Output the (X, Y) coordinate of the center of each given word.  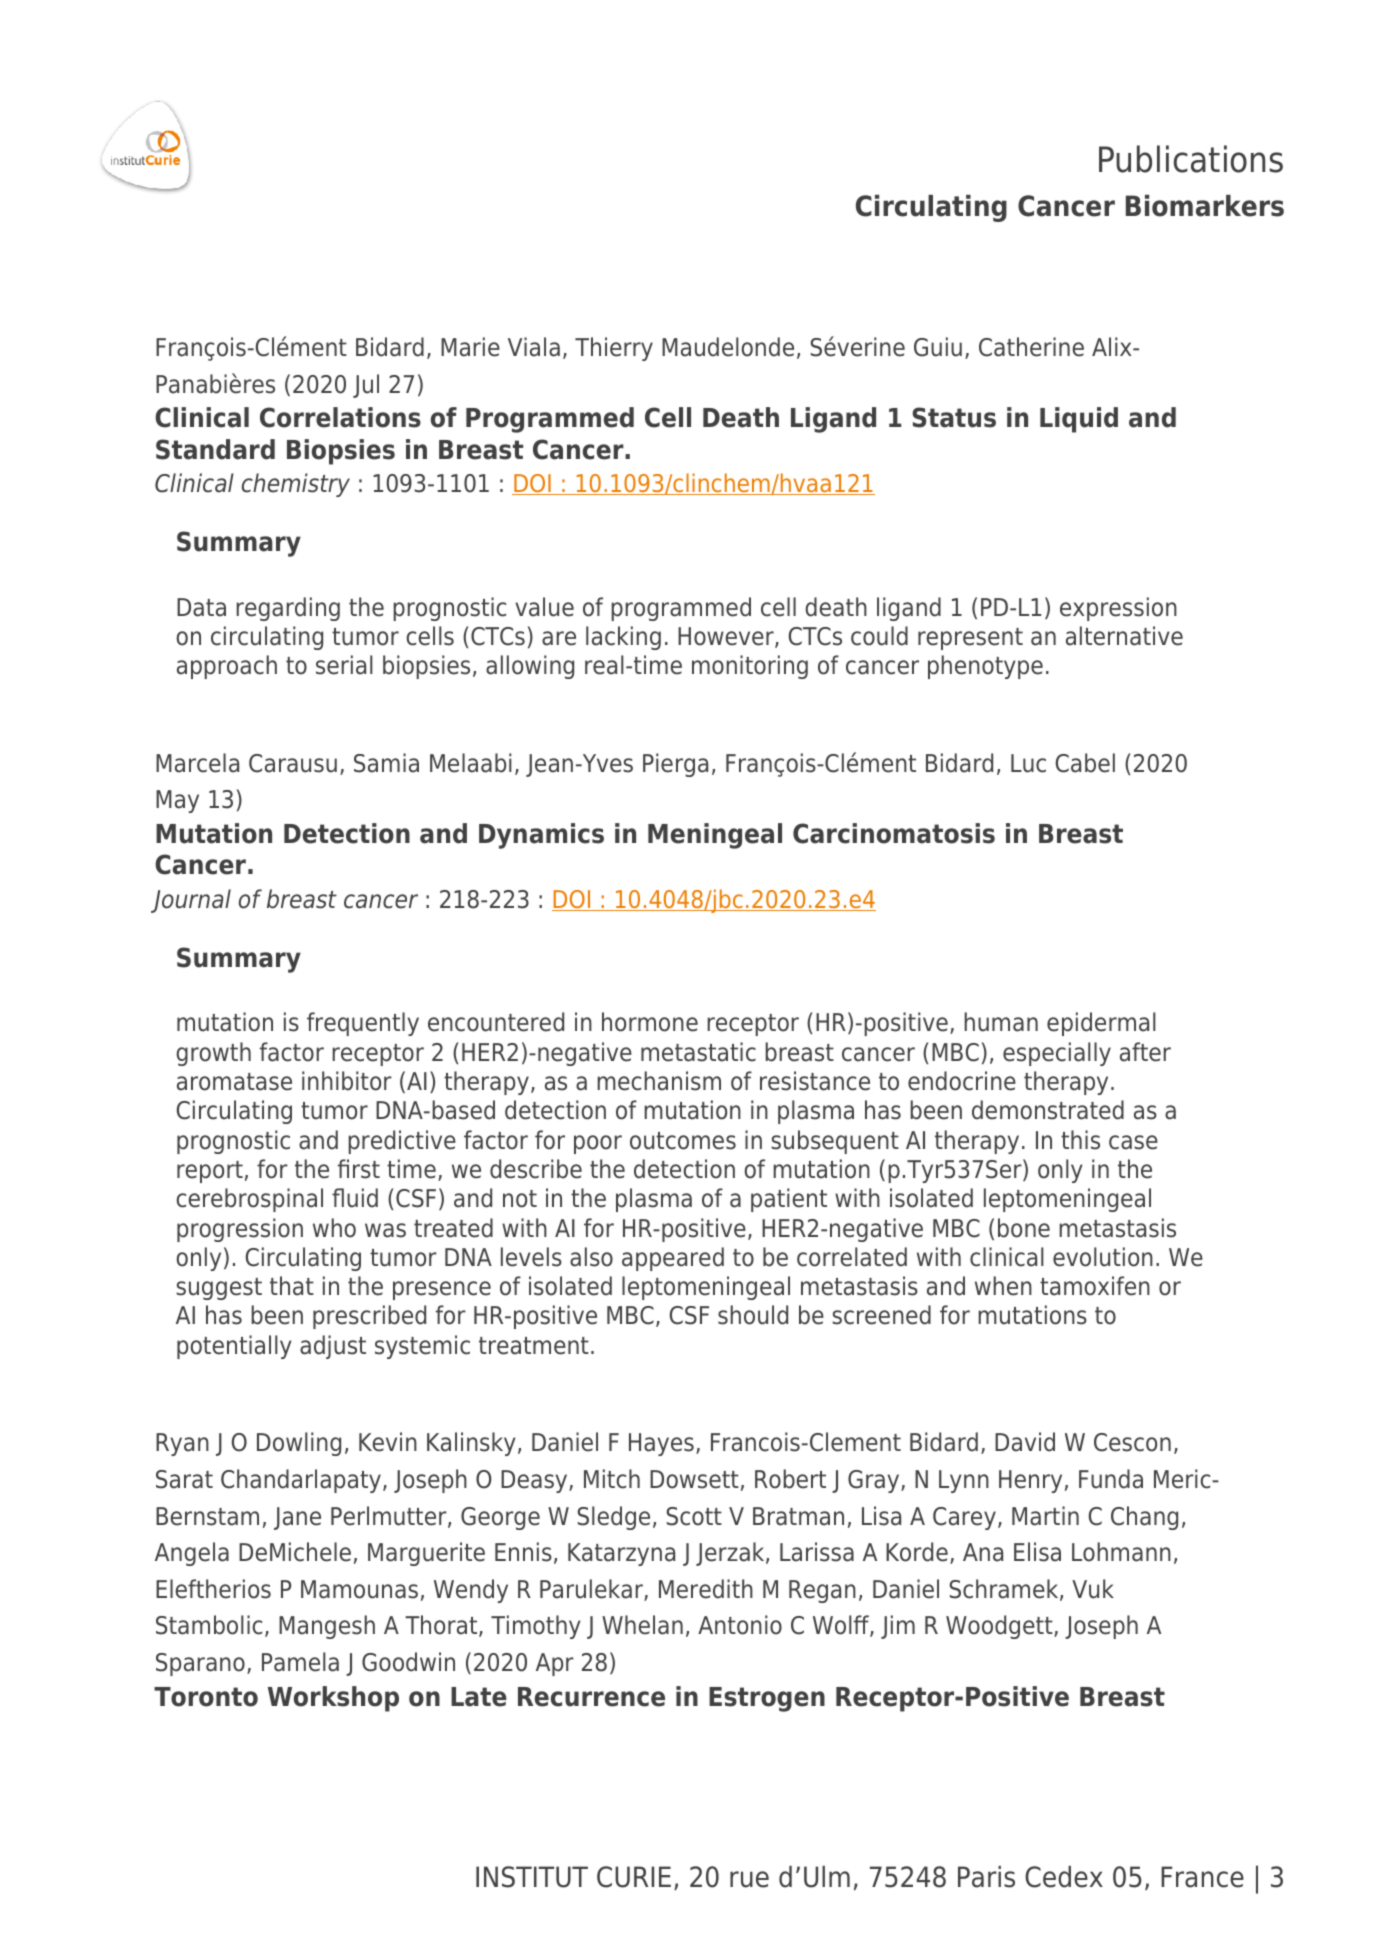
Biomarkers (1205, 206)
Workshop (333, 1699)
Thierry (614, 349)
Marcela (197, 763)
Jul (366, 386)
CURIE (634, 1877)
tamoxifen (1095, 1286)
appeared (673, 1259)
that (292, 1286)
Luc (1028, 763)
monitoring (750, 667)
